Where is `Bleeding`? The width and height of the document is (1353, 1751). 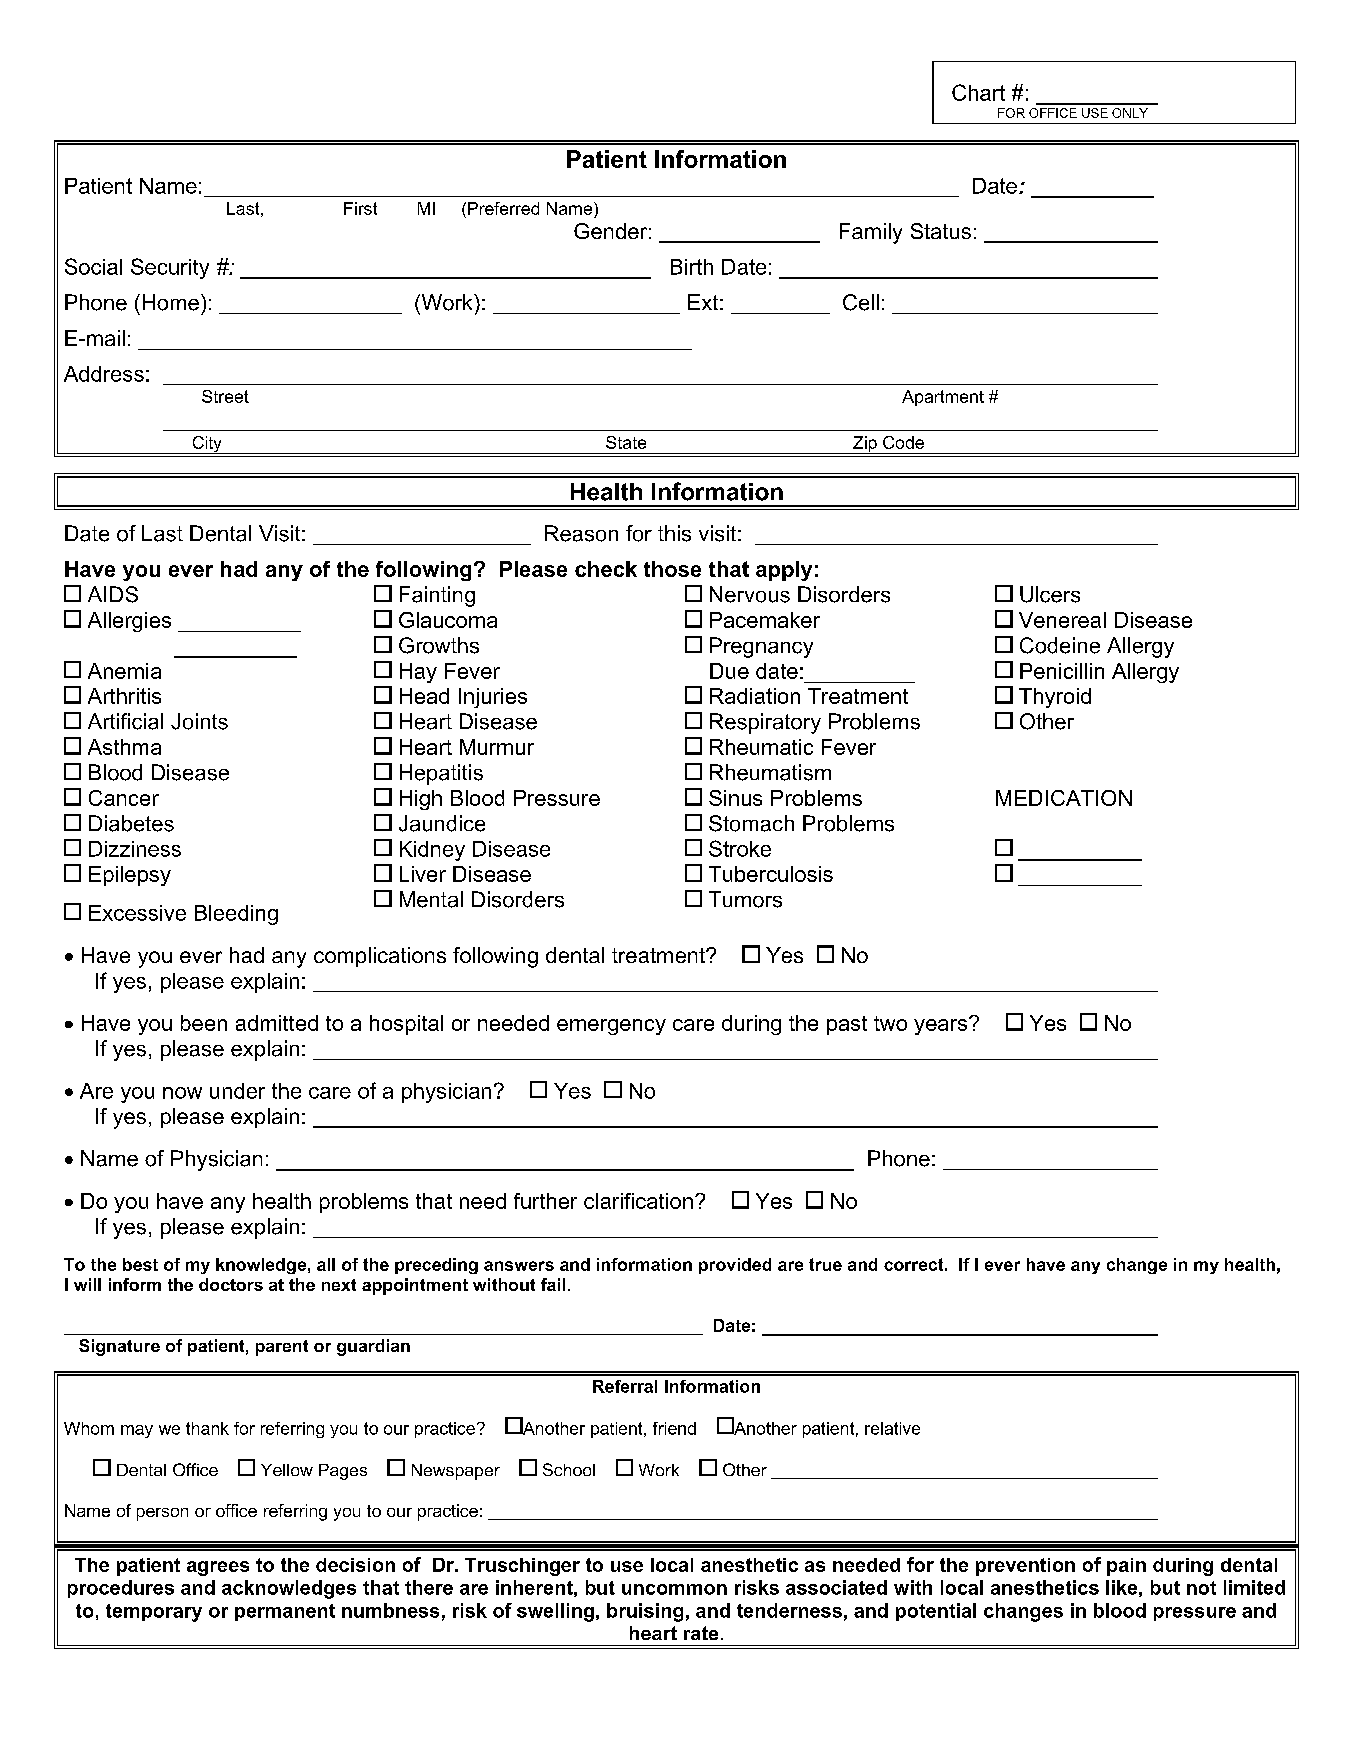
Bleeding is located at coordinates (236, 915).
